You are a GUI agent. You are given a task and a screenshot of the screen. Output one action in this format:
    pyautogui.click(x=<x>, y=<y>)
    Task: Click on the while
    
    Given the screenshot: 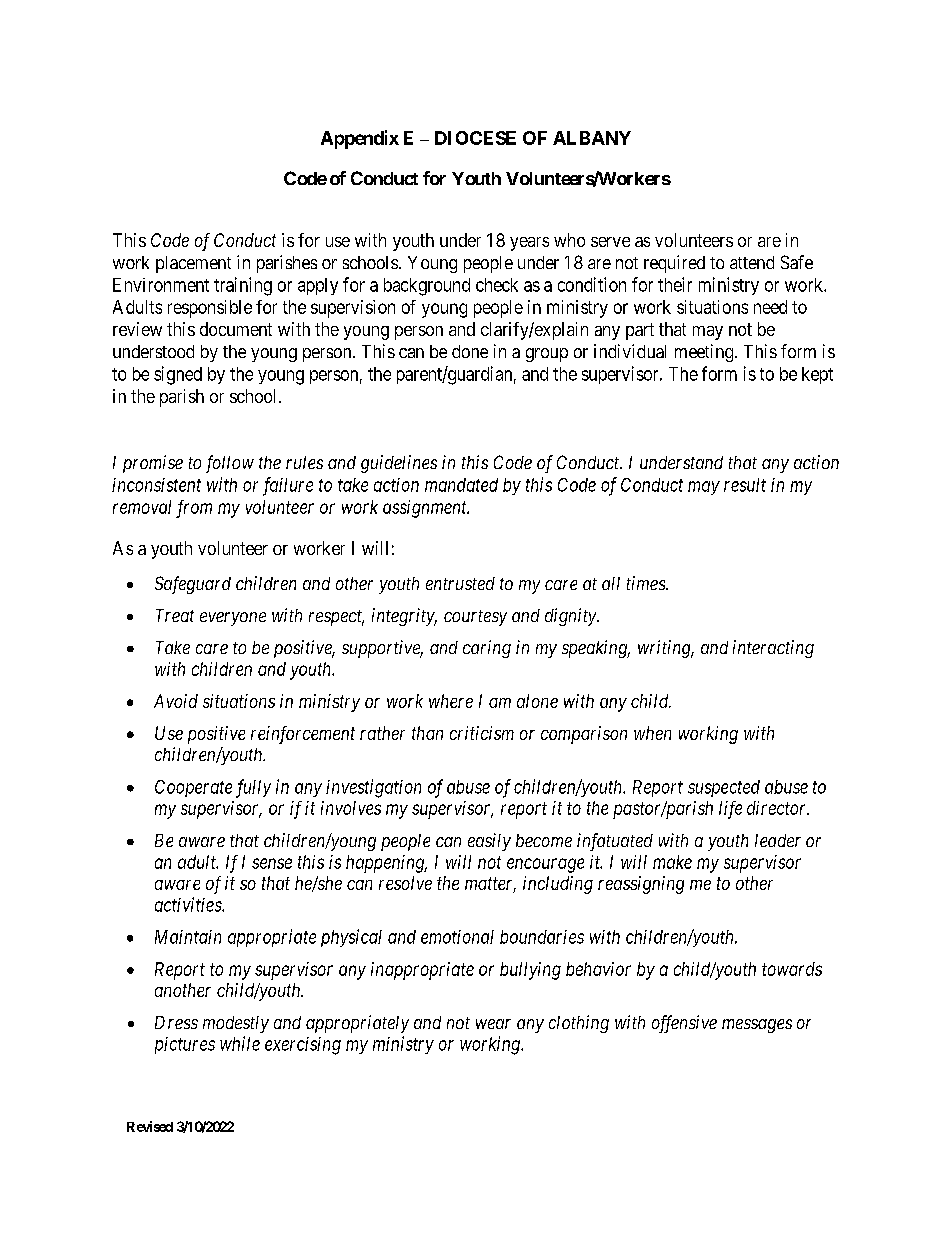 What is the action you would take?
    pyautogui.click(x=240, y=1043)
